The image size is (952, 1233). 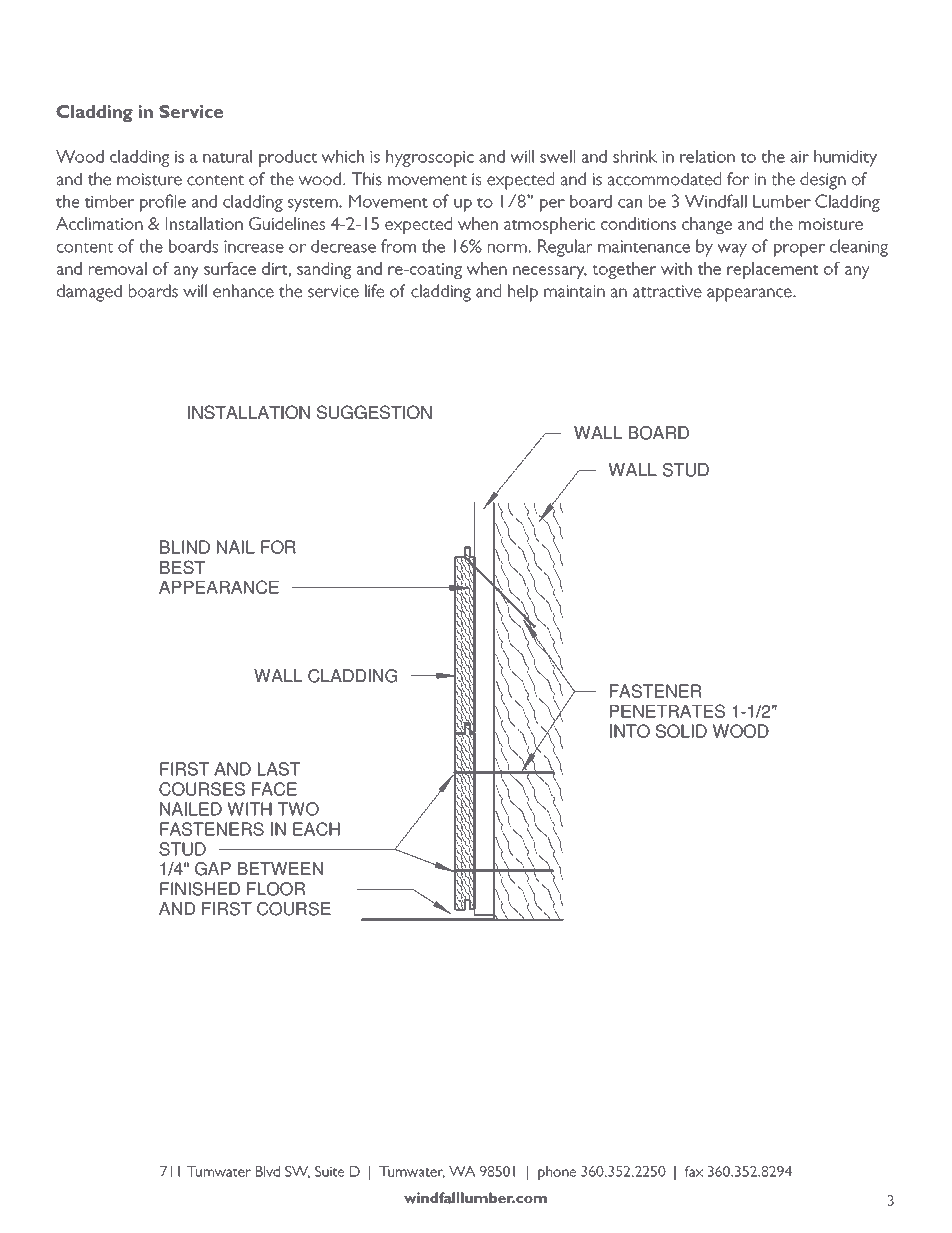 What do you see at coordinates (799, 157) in the screenshot?
I see `air` at bounding box center [799, 157].
